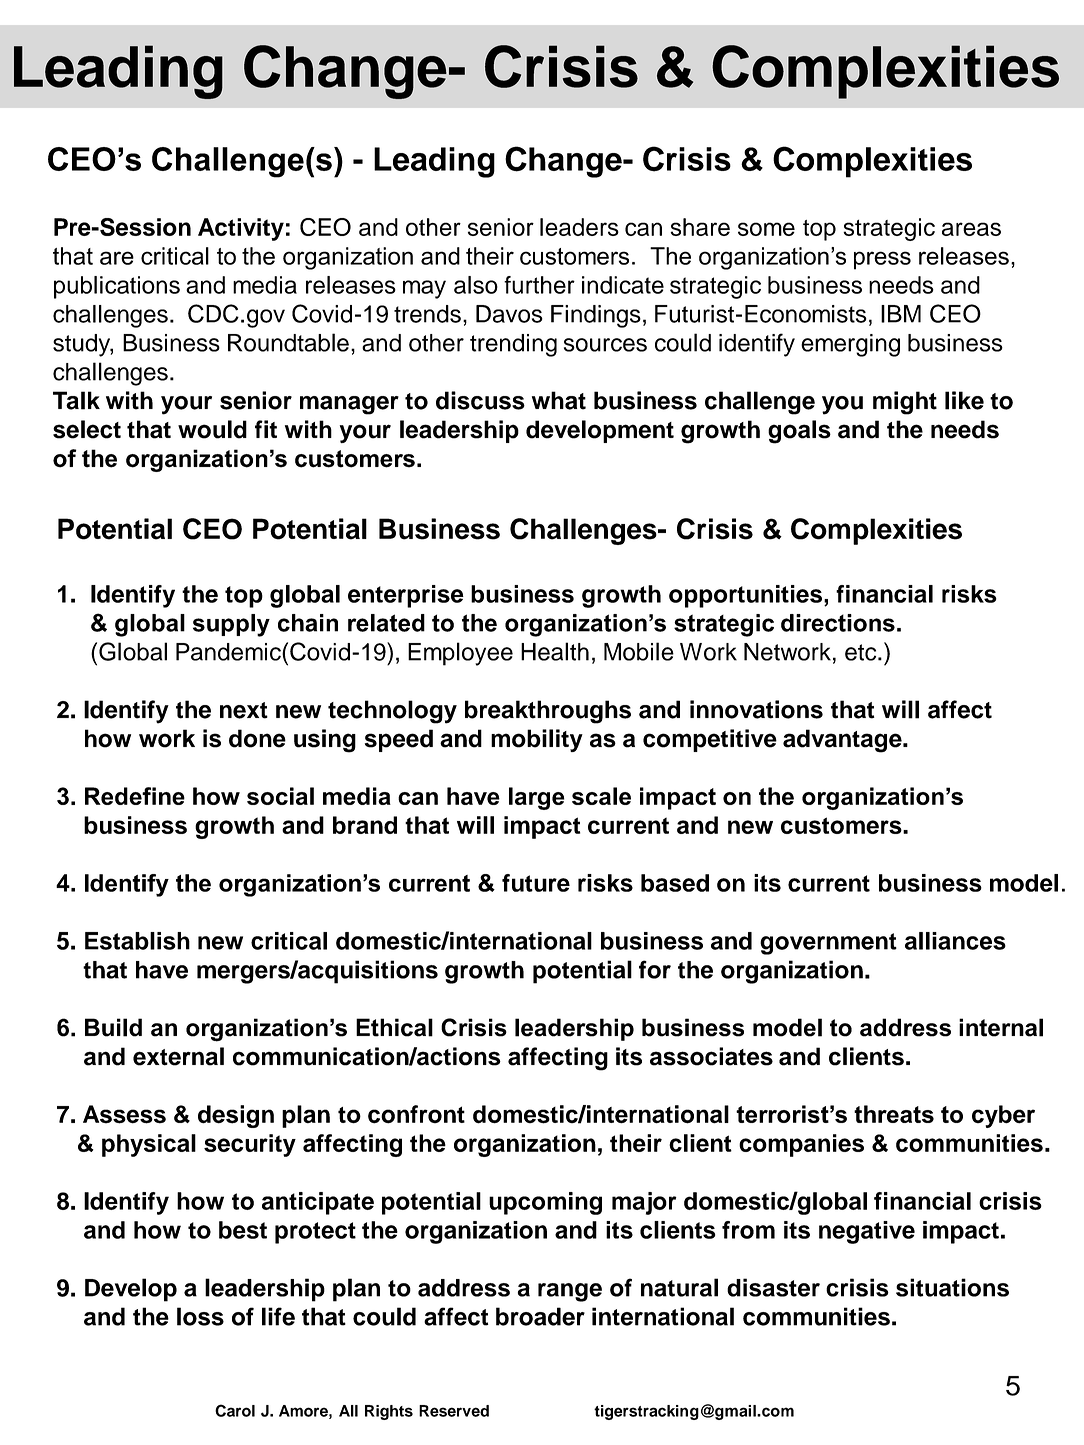 The height and width of the screenshot is (1445, 1084). I want to click on Activity, so click(241, 229).
